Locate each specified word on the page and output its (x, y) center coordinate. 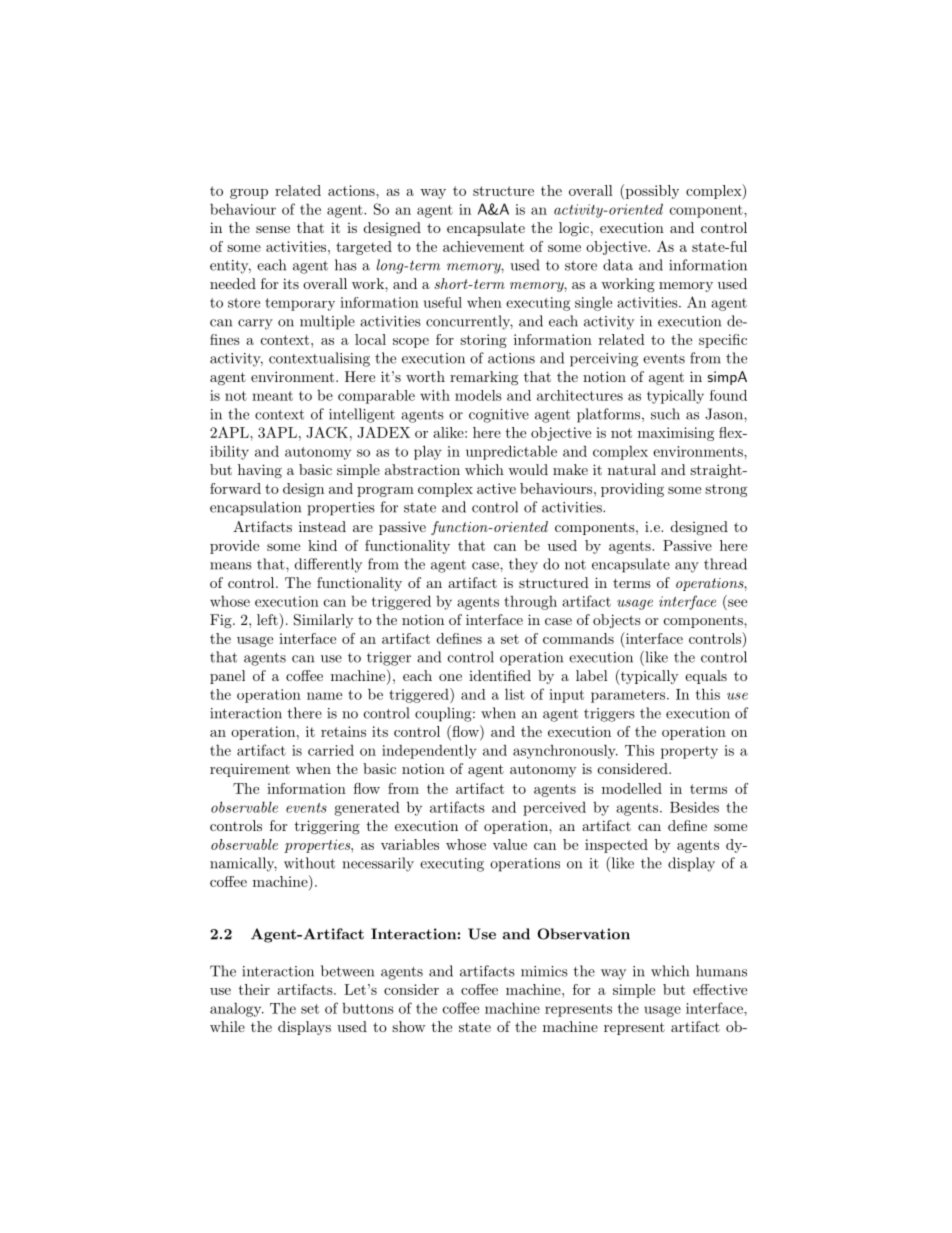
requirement (250, 770)
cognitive (499, 416)
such (665, 414)
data (618, 265)
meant (272, 396)
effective (720, 989)
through (530, 603)
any (687, 567)
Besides (694, 807)
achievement (483, 246)
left (268, 619)
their (254, 989)
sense (273, 229)
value (510, 844)
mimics (544, 971)
